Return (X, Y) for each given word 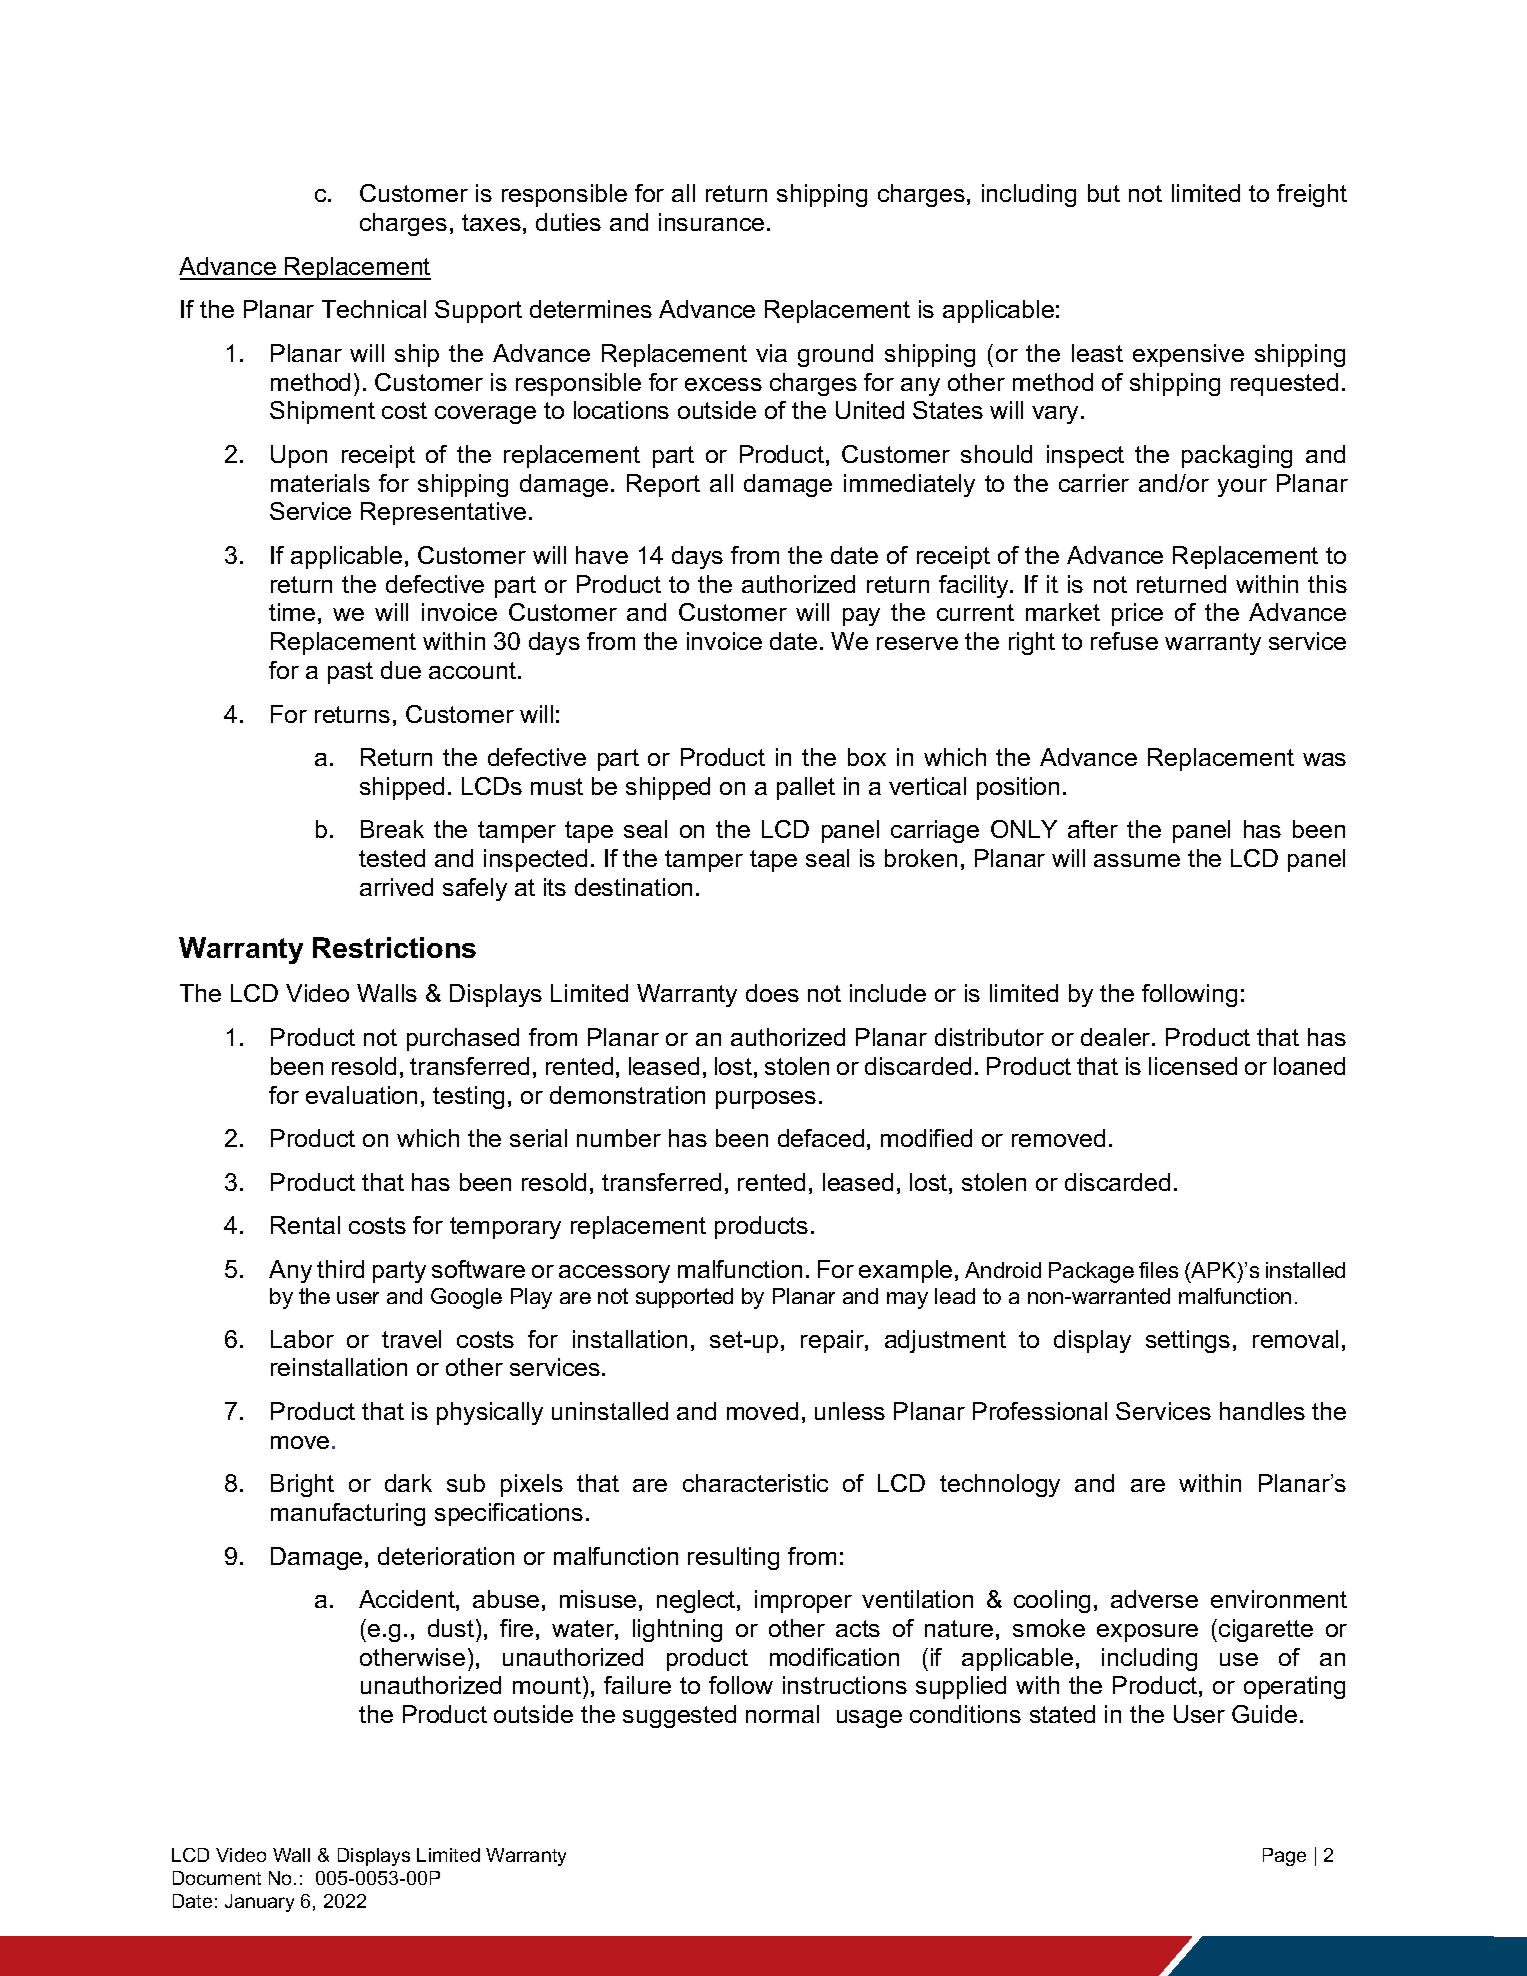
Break (392, 829)
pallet (806, 788)
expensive (1188, 355)
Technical (374, 309)
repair (833, 1341)
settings (1188, 1341)
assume (1137, 860)
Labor (302, 1339)
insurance (711, 222)
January (259, 1903)
